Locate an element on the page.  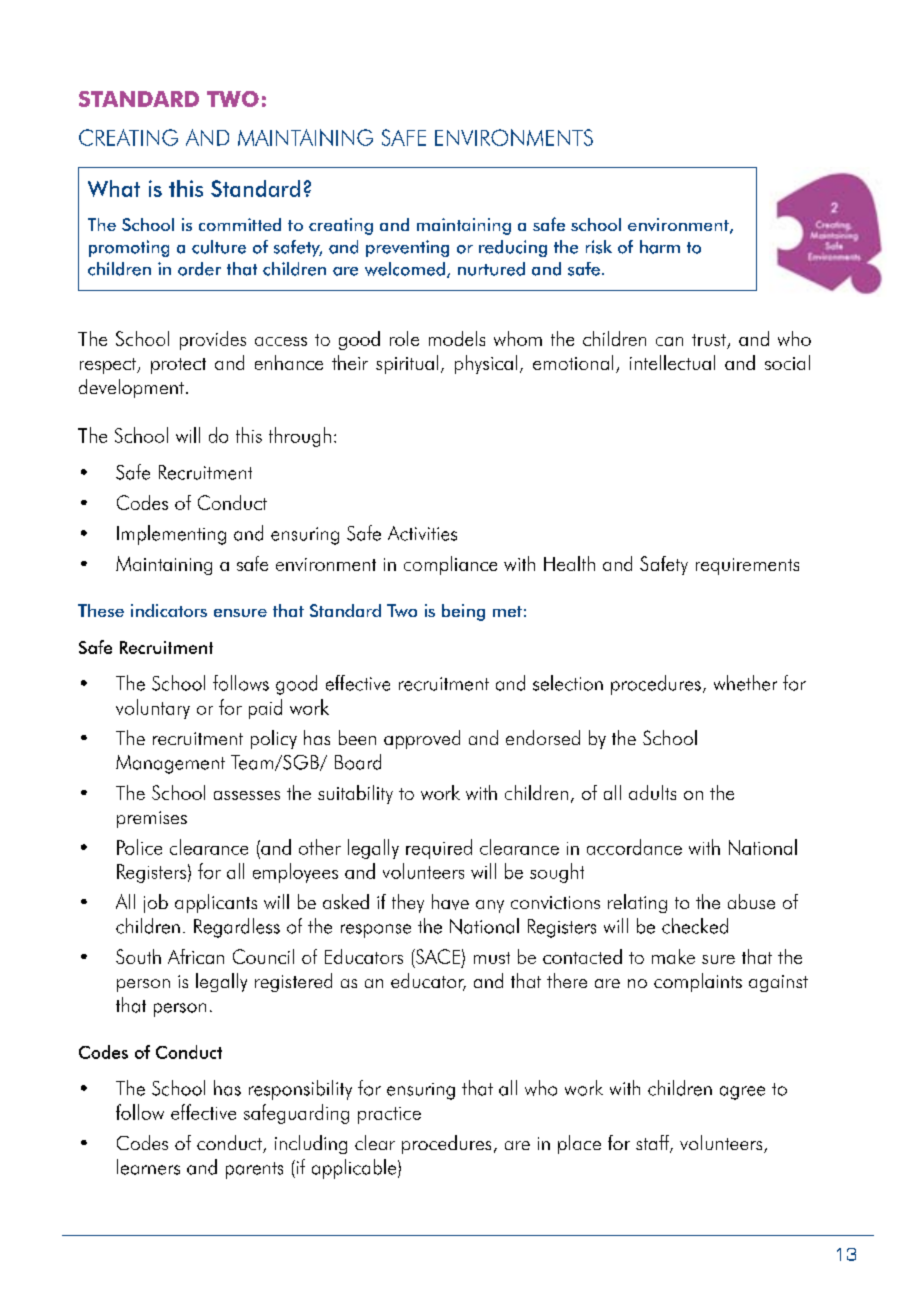
approved is located at coordinates (422, 739).
